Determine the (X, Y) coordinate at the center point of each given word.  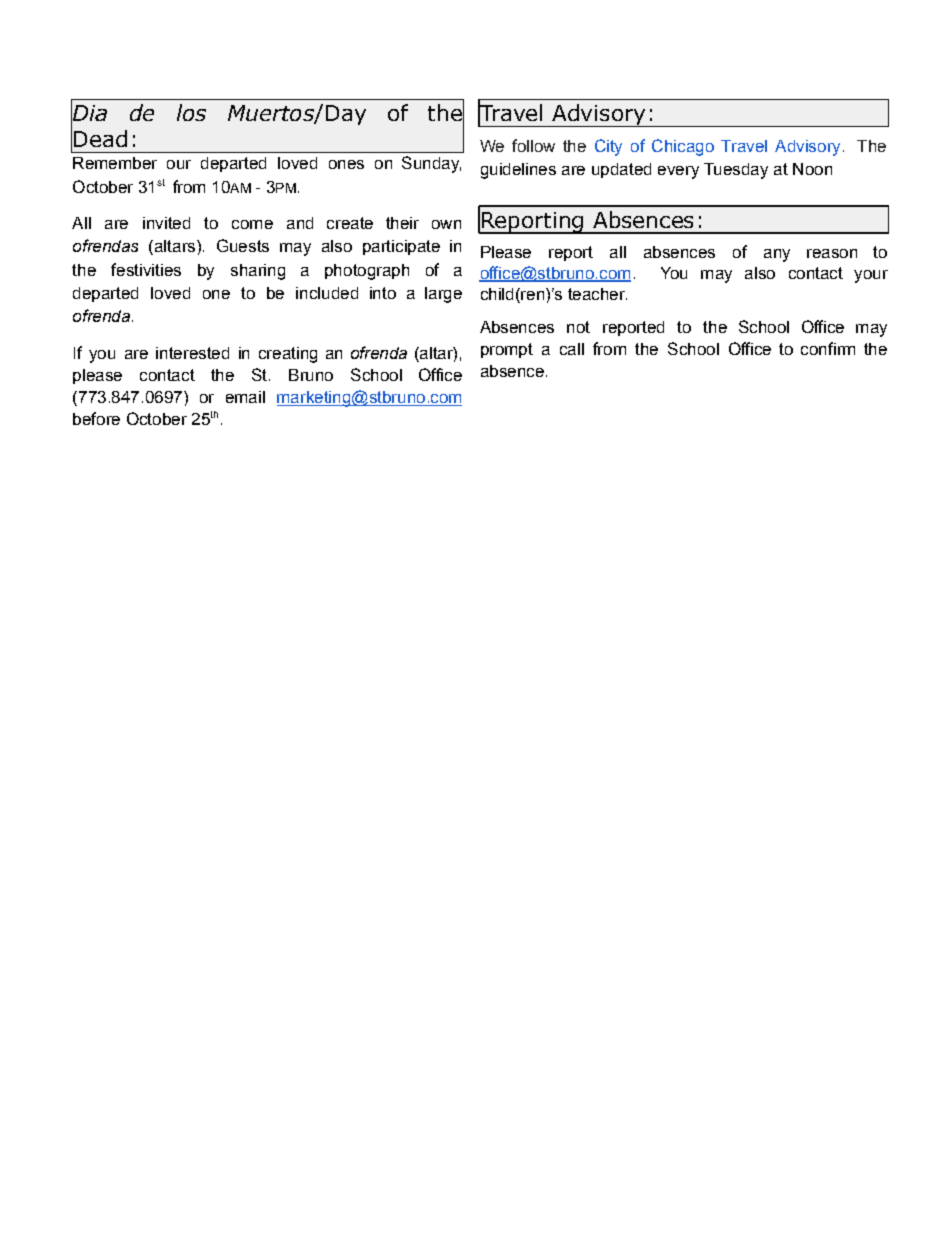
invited (166, 223)
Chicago (683, 147)
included (327, 293)
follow (533, 145)
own (446, 224)
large (443, 295)
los (191, 112)
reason (832, 253)
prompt (507, 350)
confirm (828, 348)
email (245, 397)
